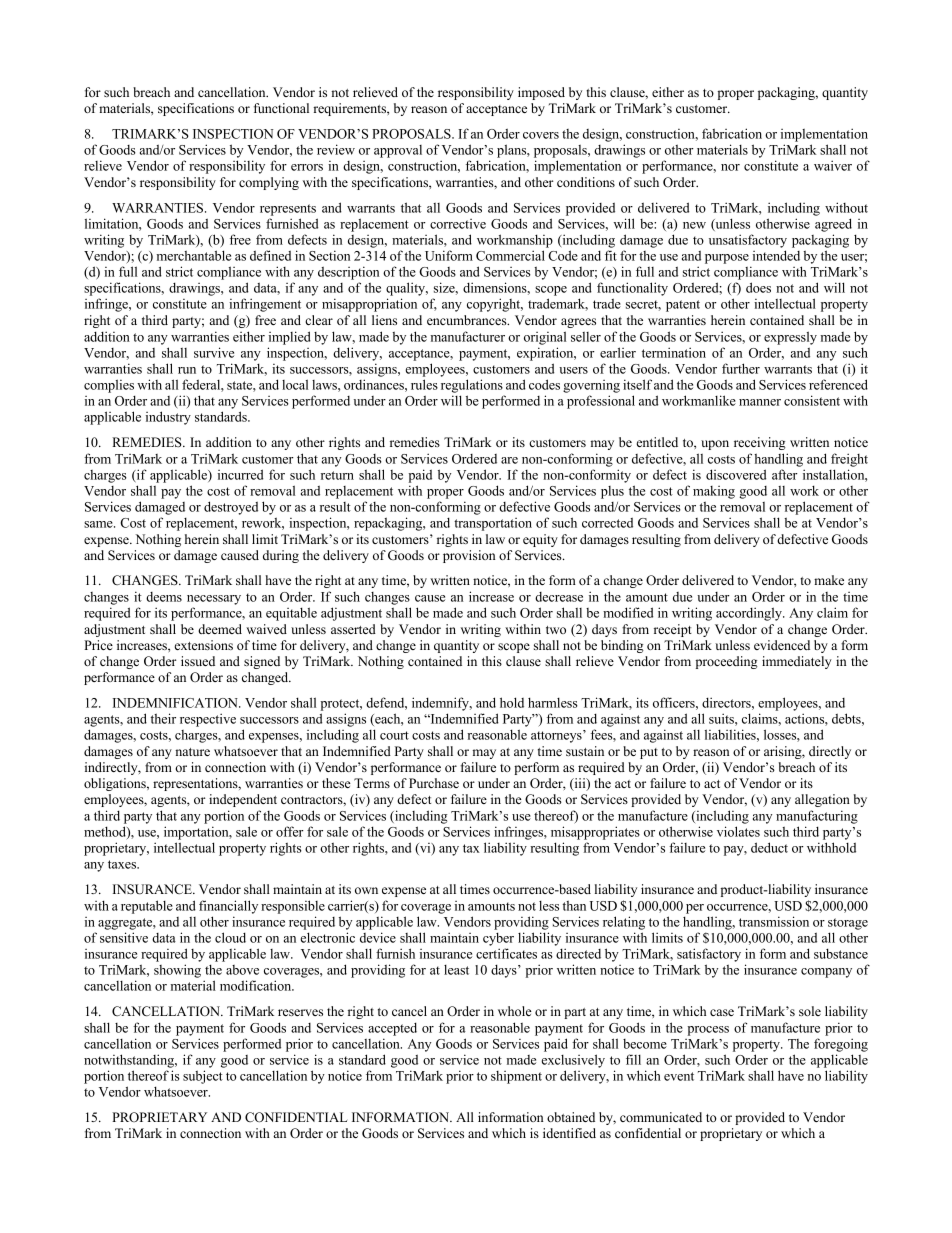  What do you see at coordinates (472, 386) in the page?
I see `regulations` at bounding box center [472, 386].
